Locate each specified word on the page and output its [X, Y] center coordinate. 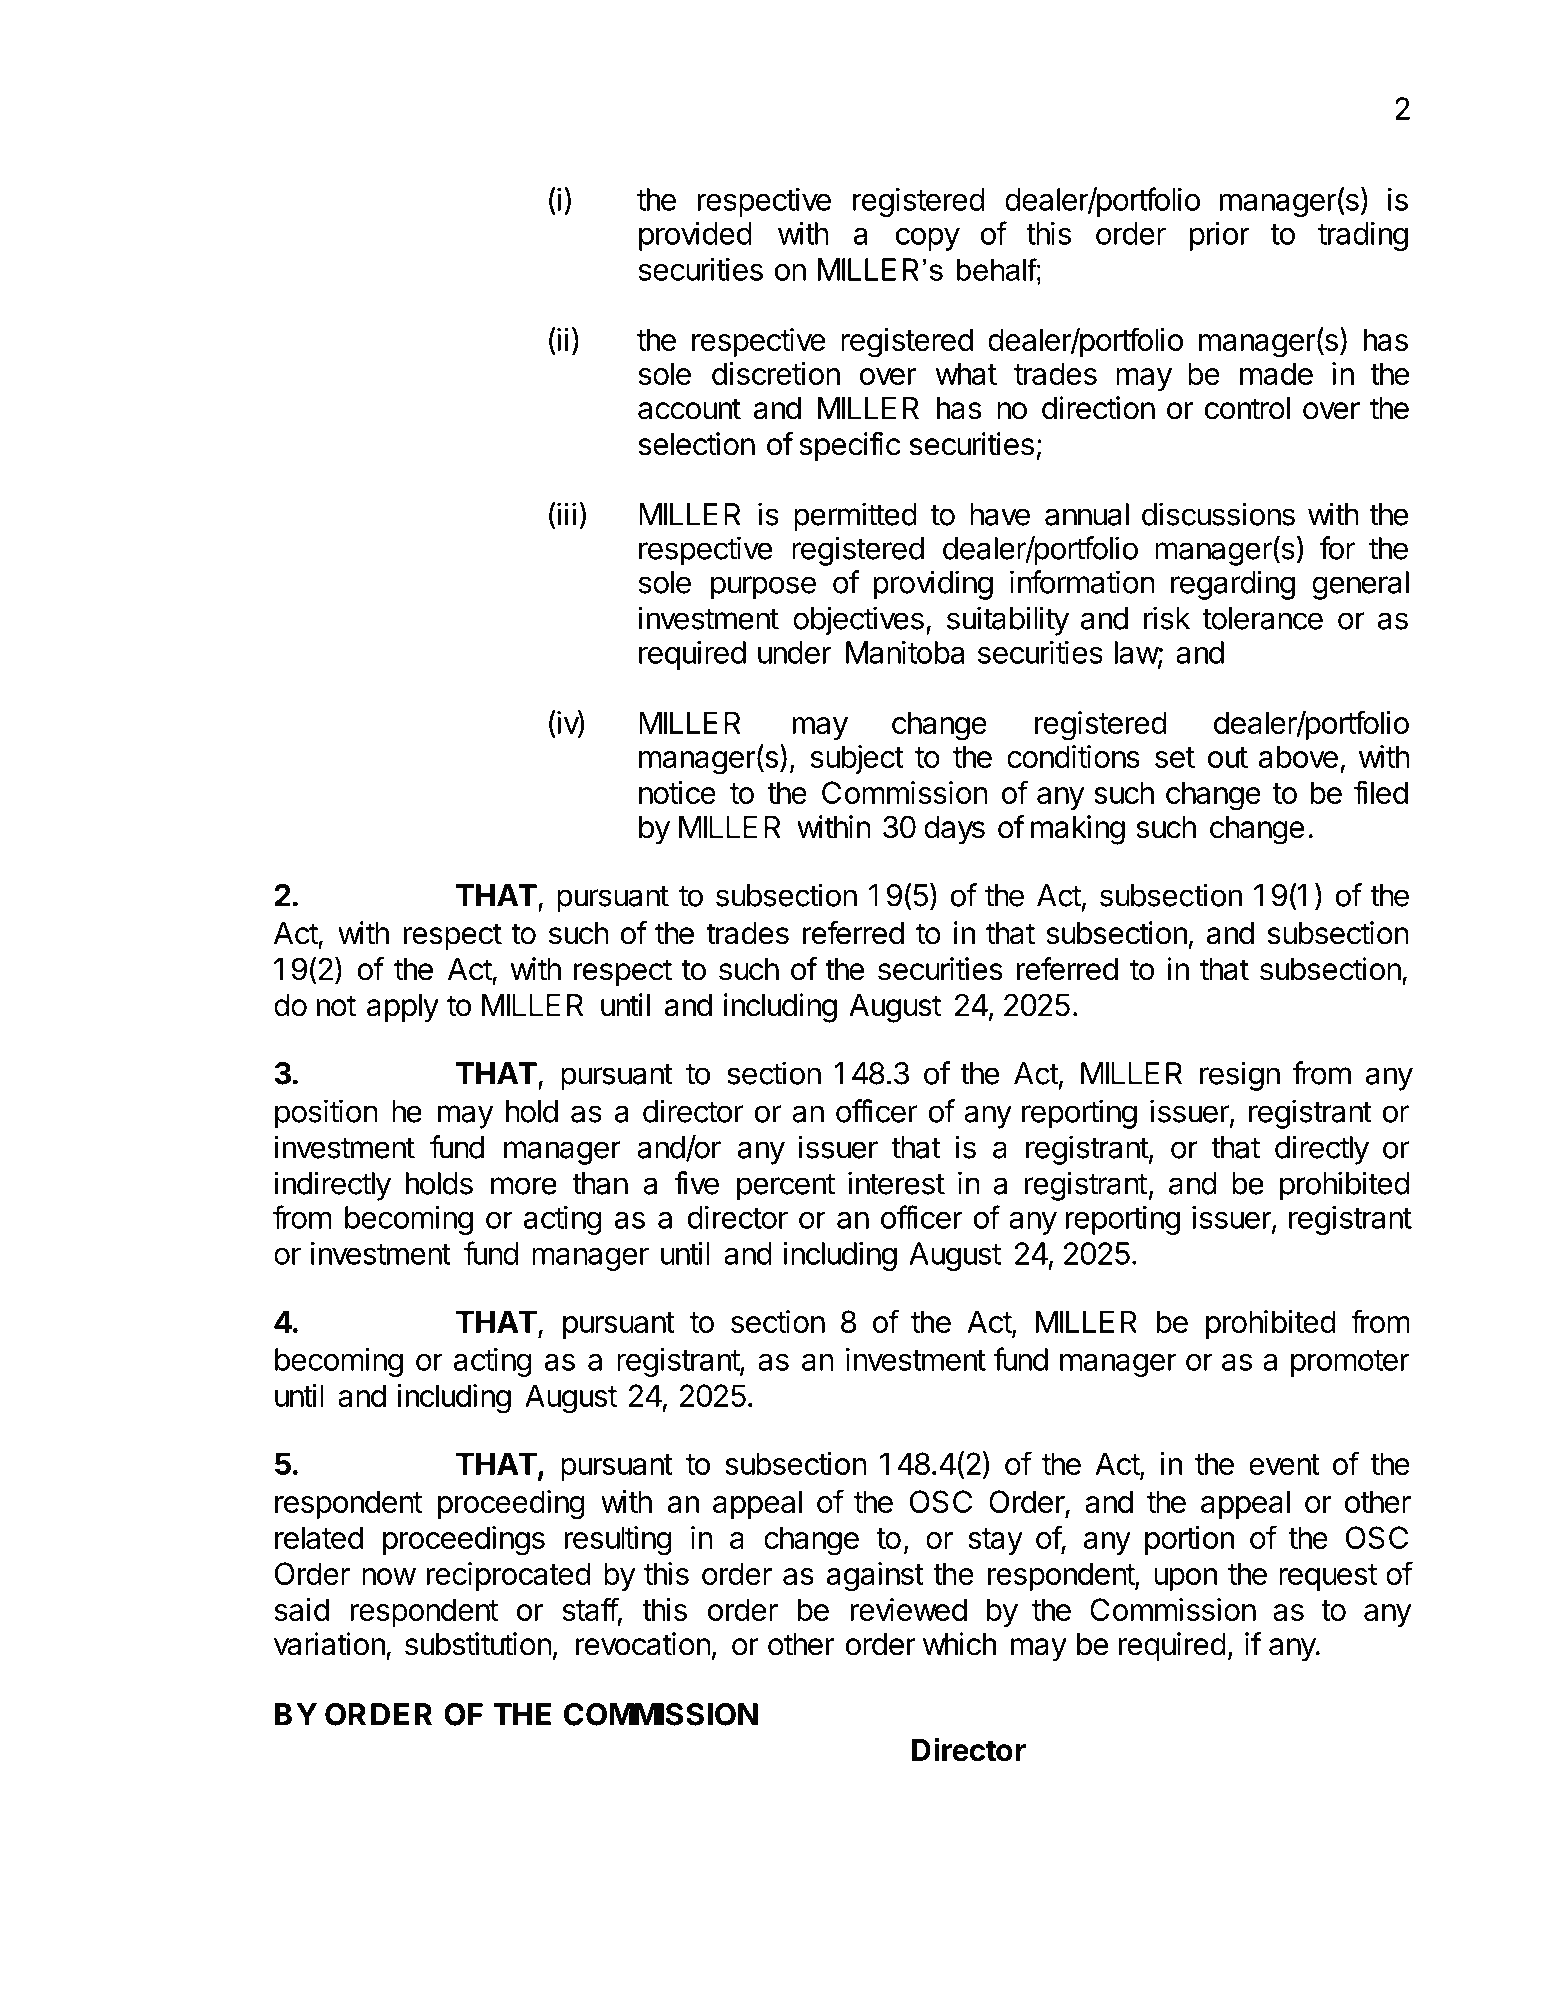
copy [927, 239]
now [389, 1576]
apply [403, 1008]
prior [1220, 236]
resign [1240, 1076]
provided [695, 236]
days [954, 830]
